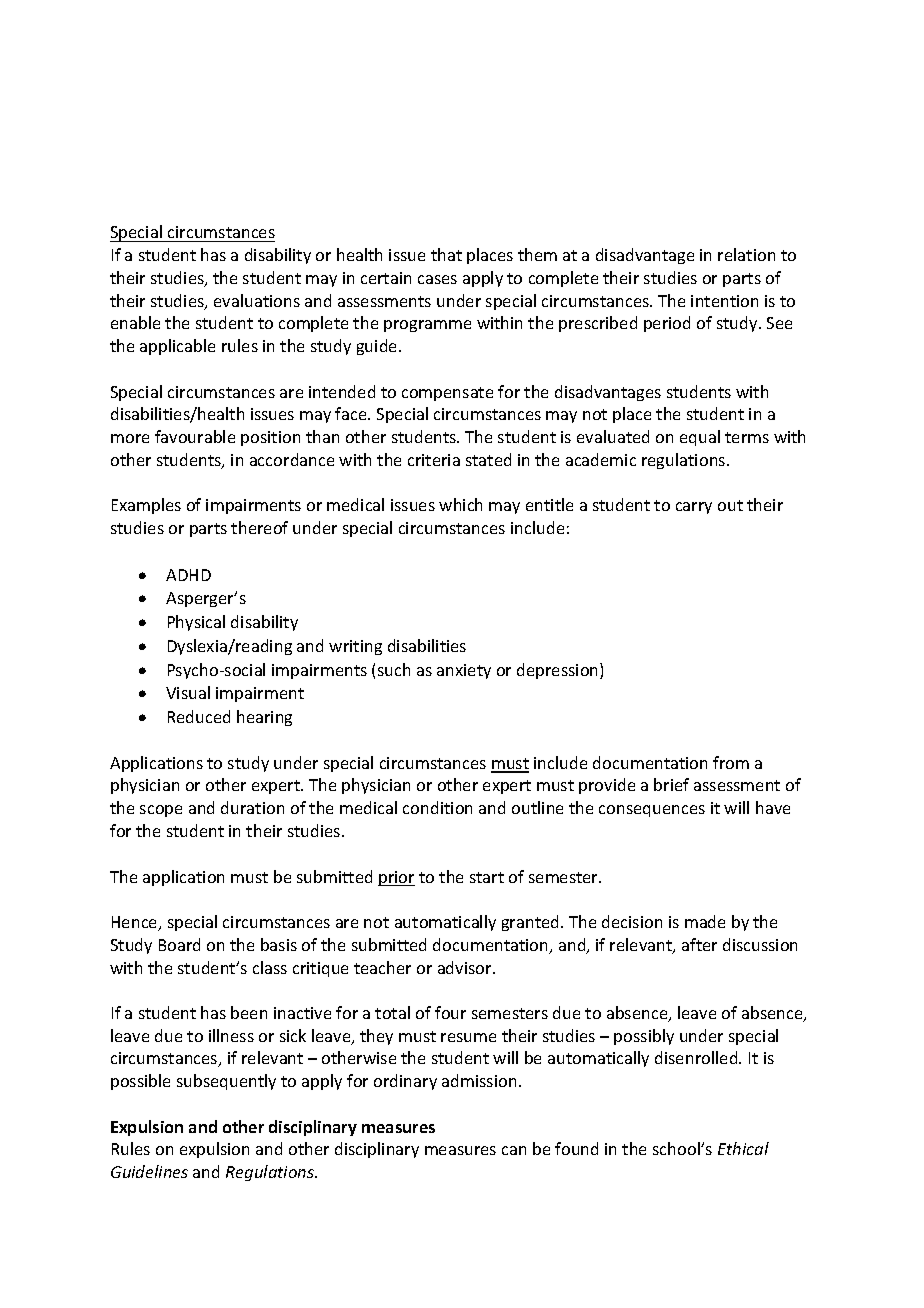  I want to click on subsequently, so click(226, 1082).
